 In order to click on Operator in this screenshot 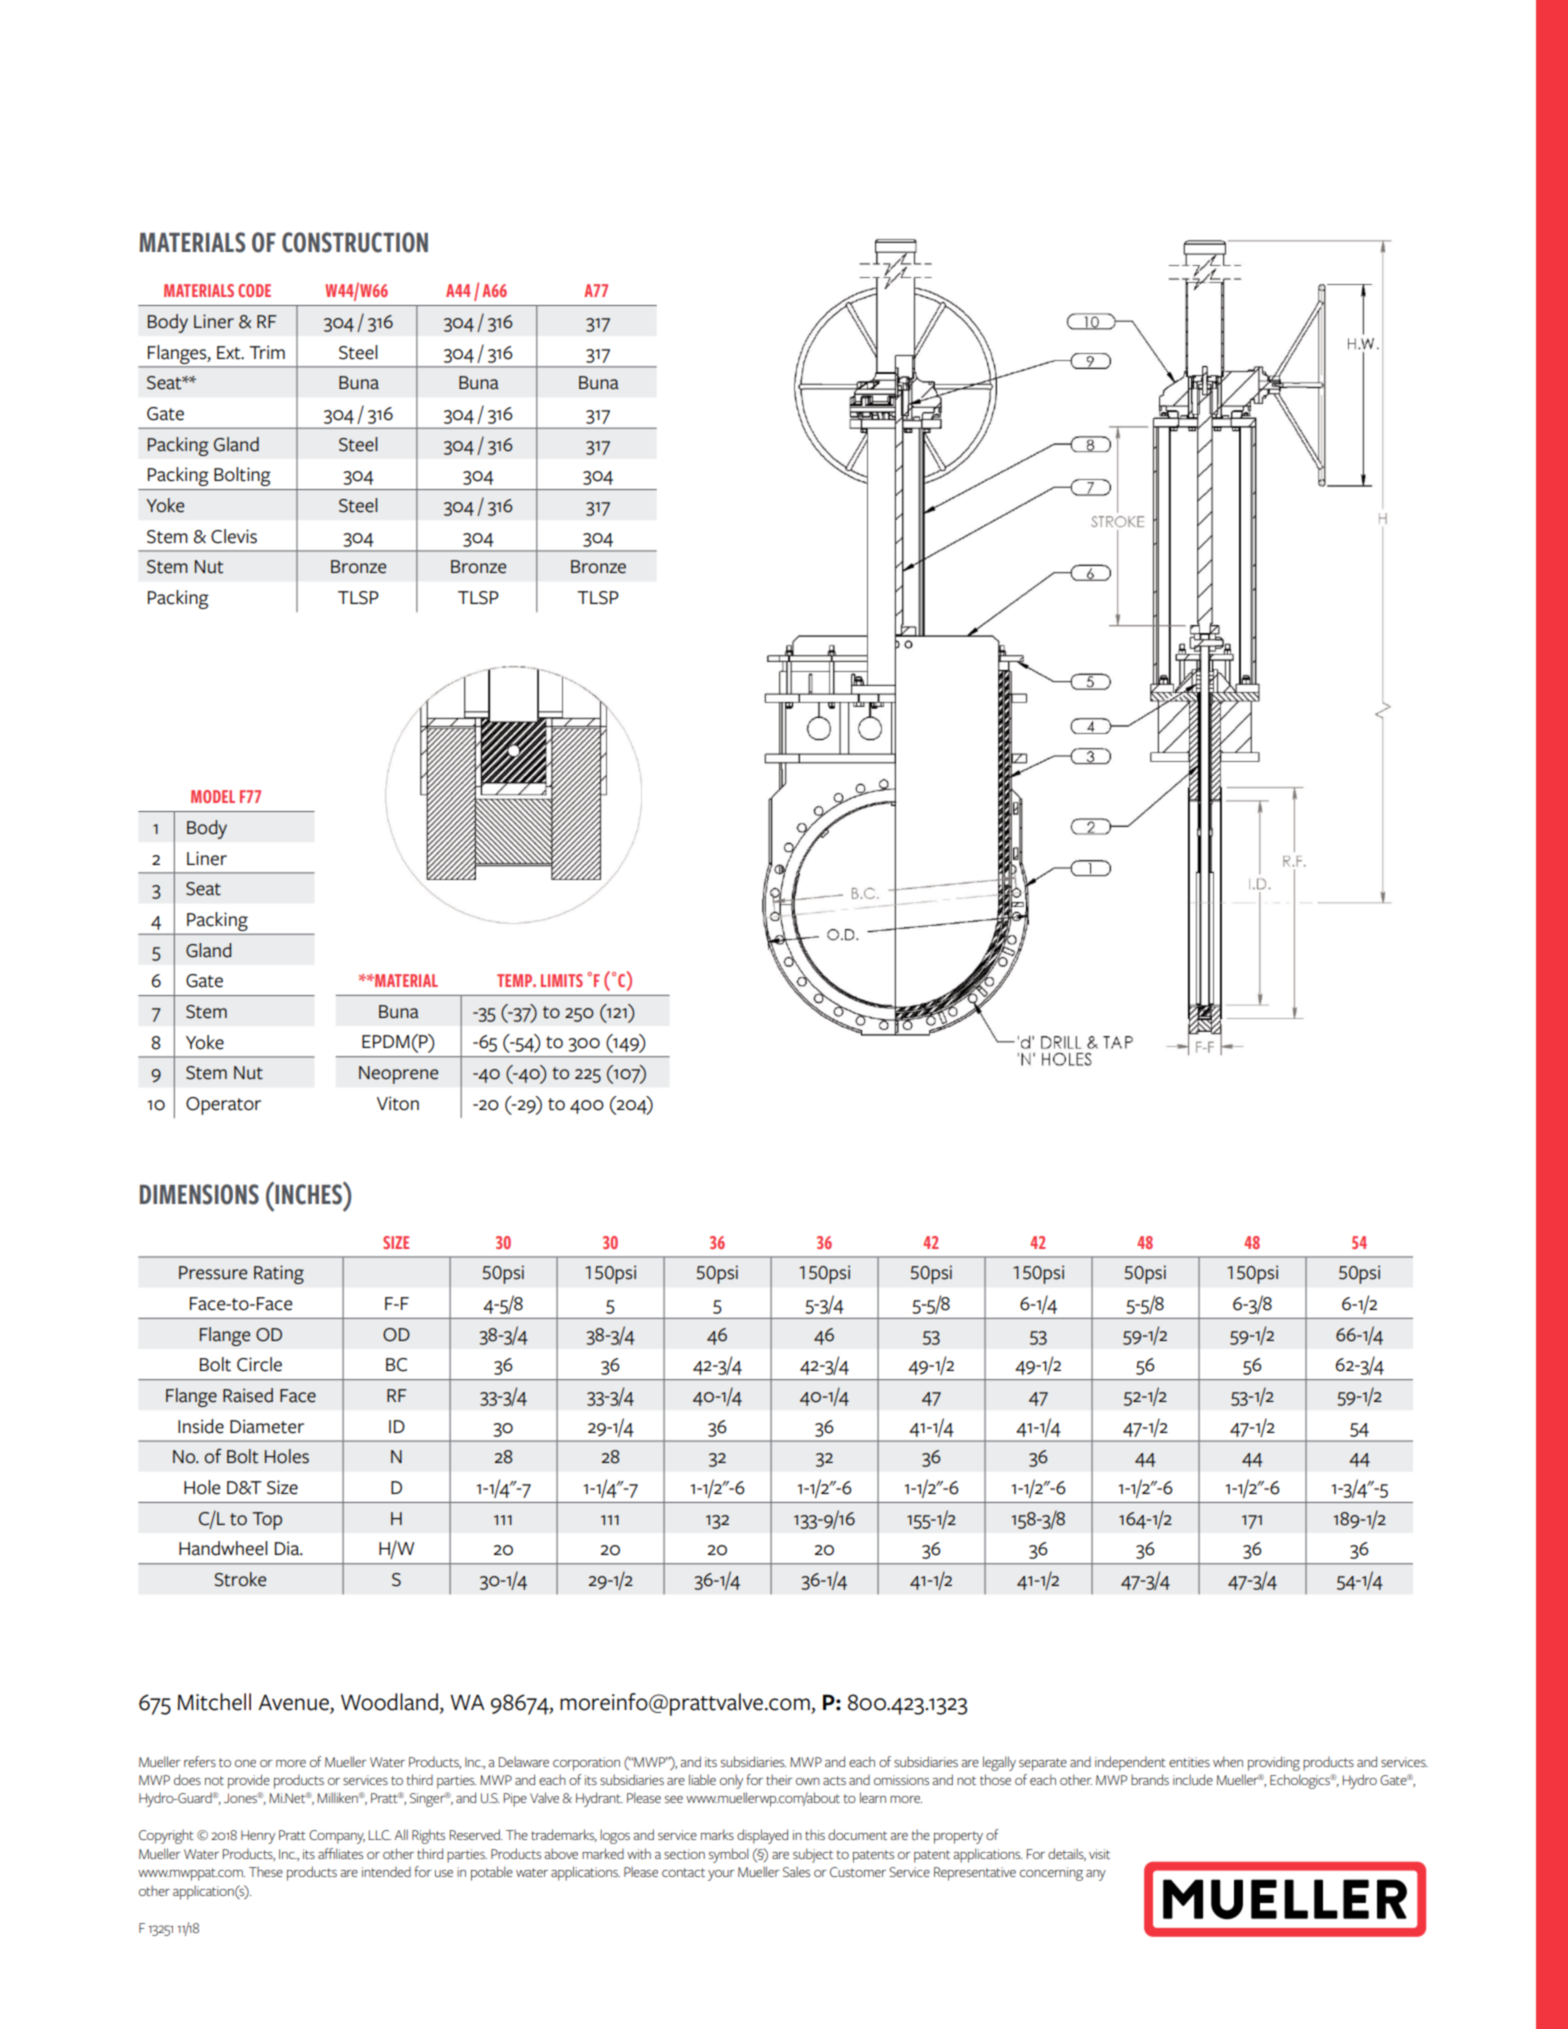, I will do `click(223, 1106)`.
